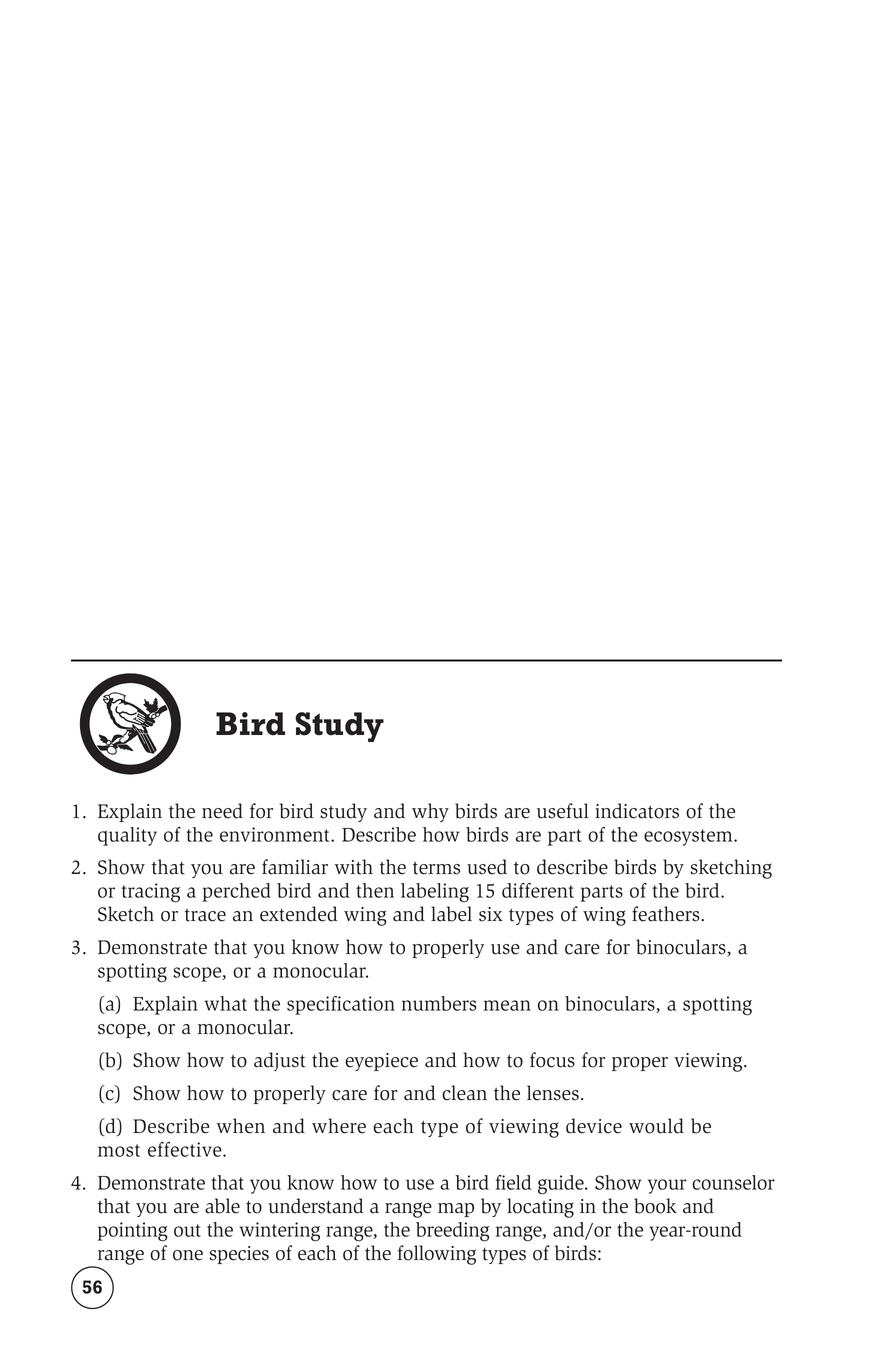 This screenshot has width=896, height=1366. Describe the element at coordinates (637, 811) in the screenshot. I see `indicators` at that location.
